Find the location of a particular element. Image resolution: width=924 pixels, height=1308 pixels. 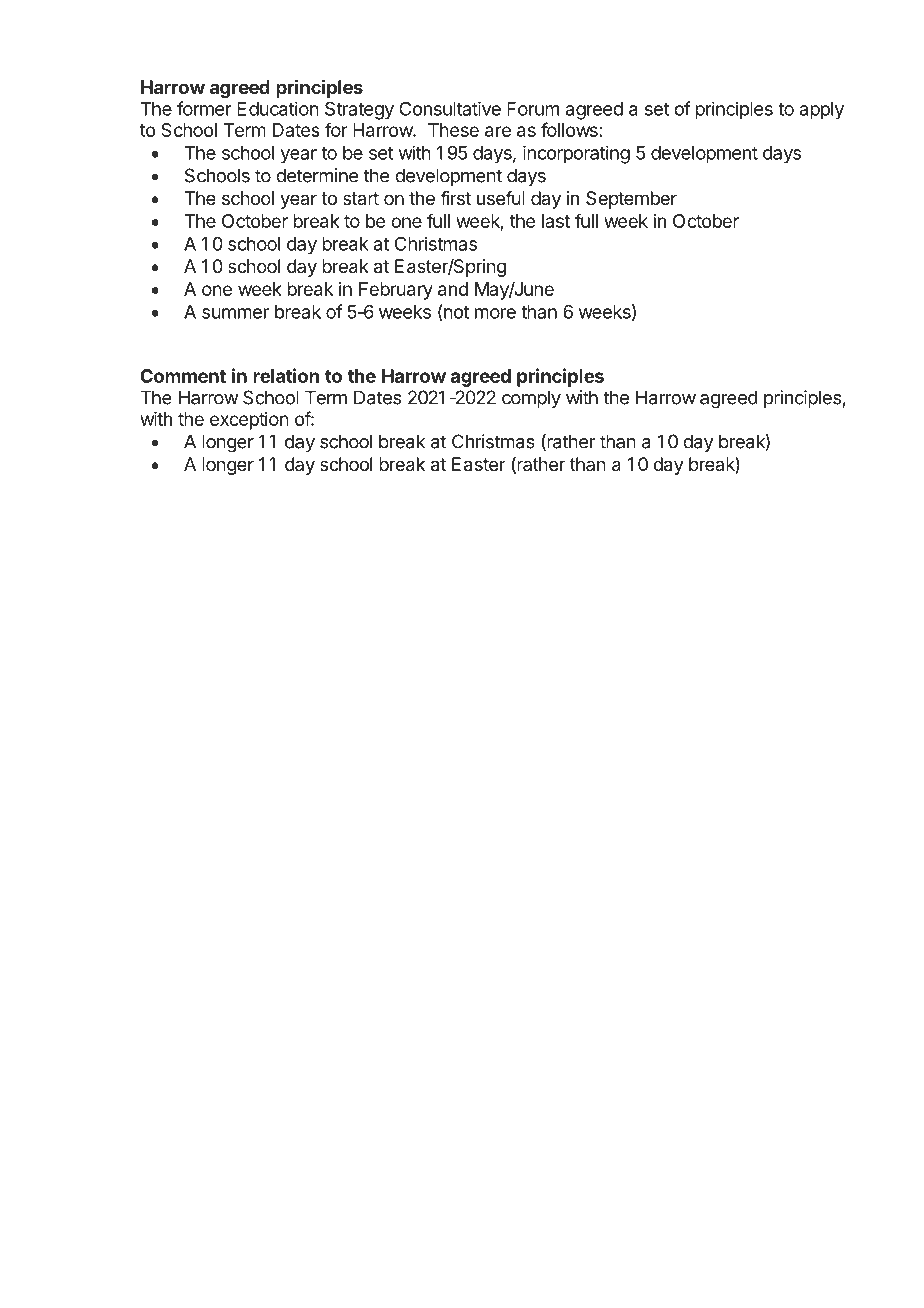

useful is located at coordinates (501, 198).
